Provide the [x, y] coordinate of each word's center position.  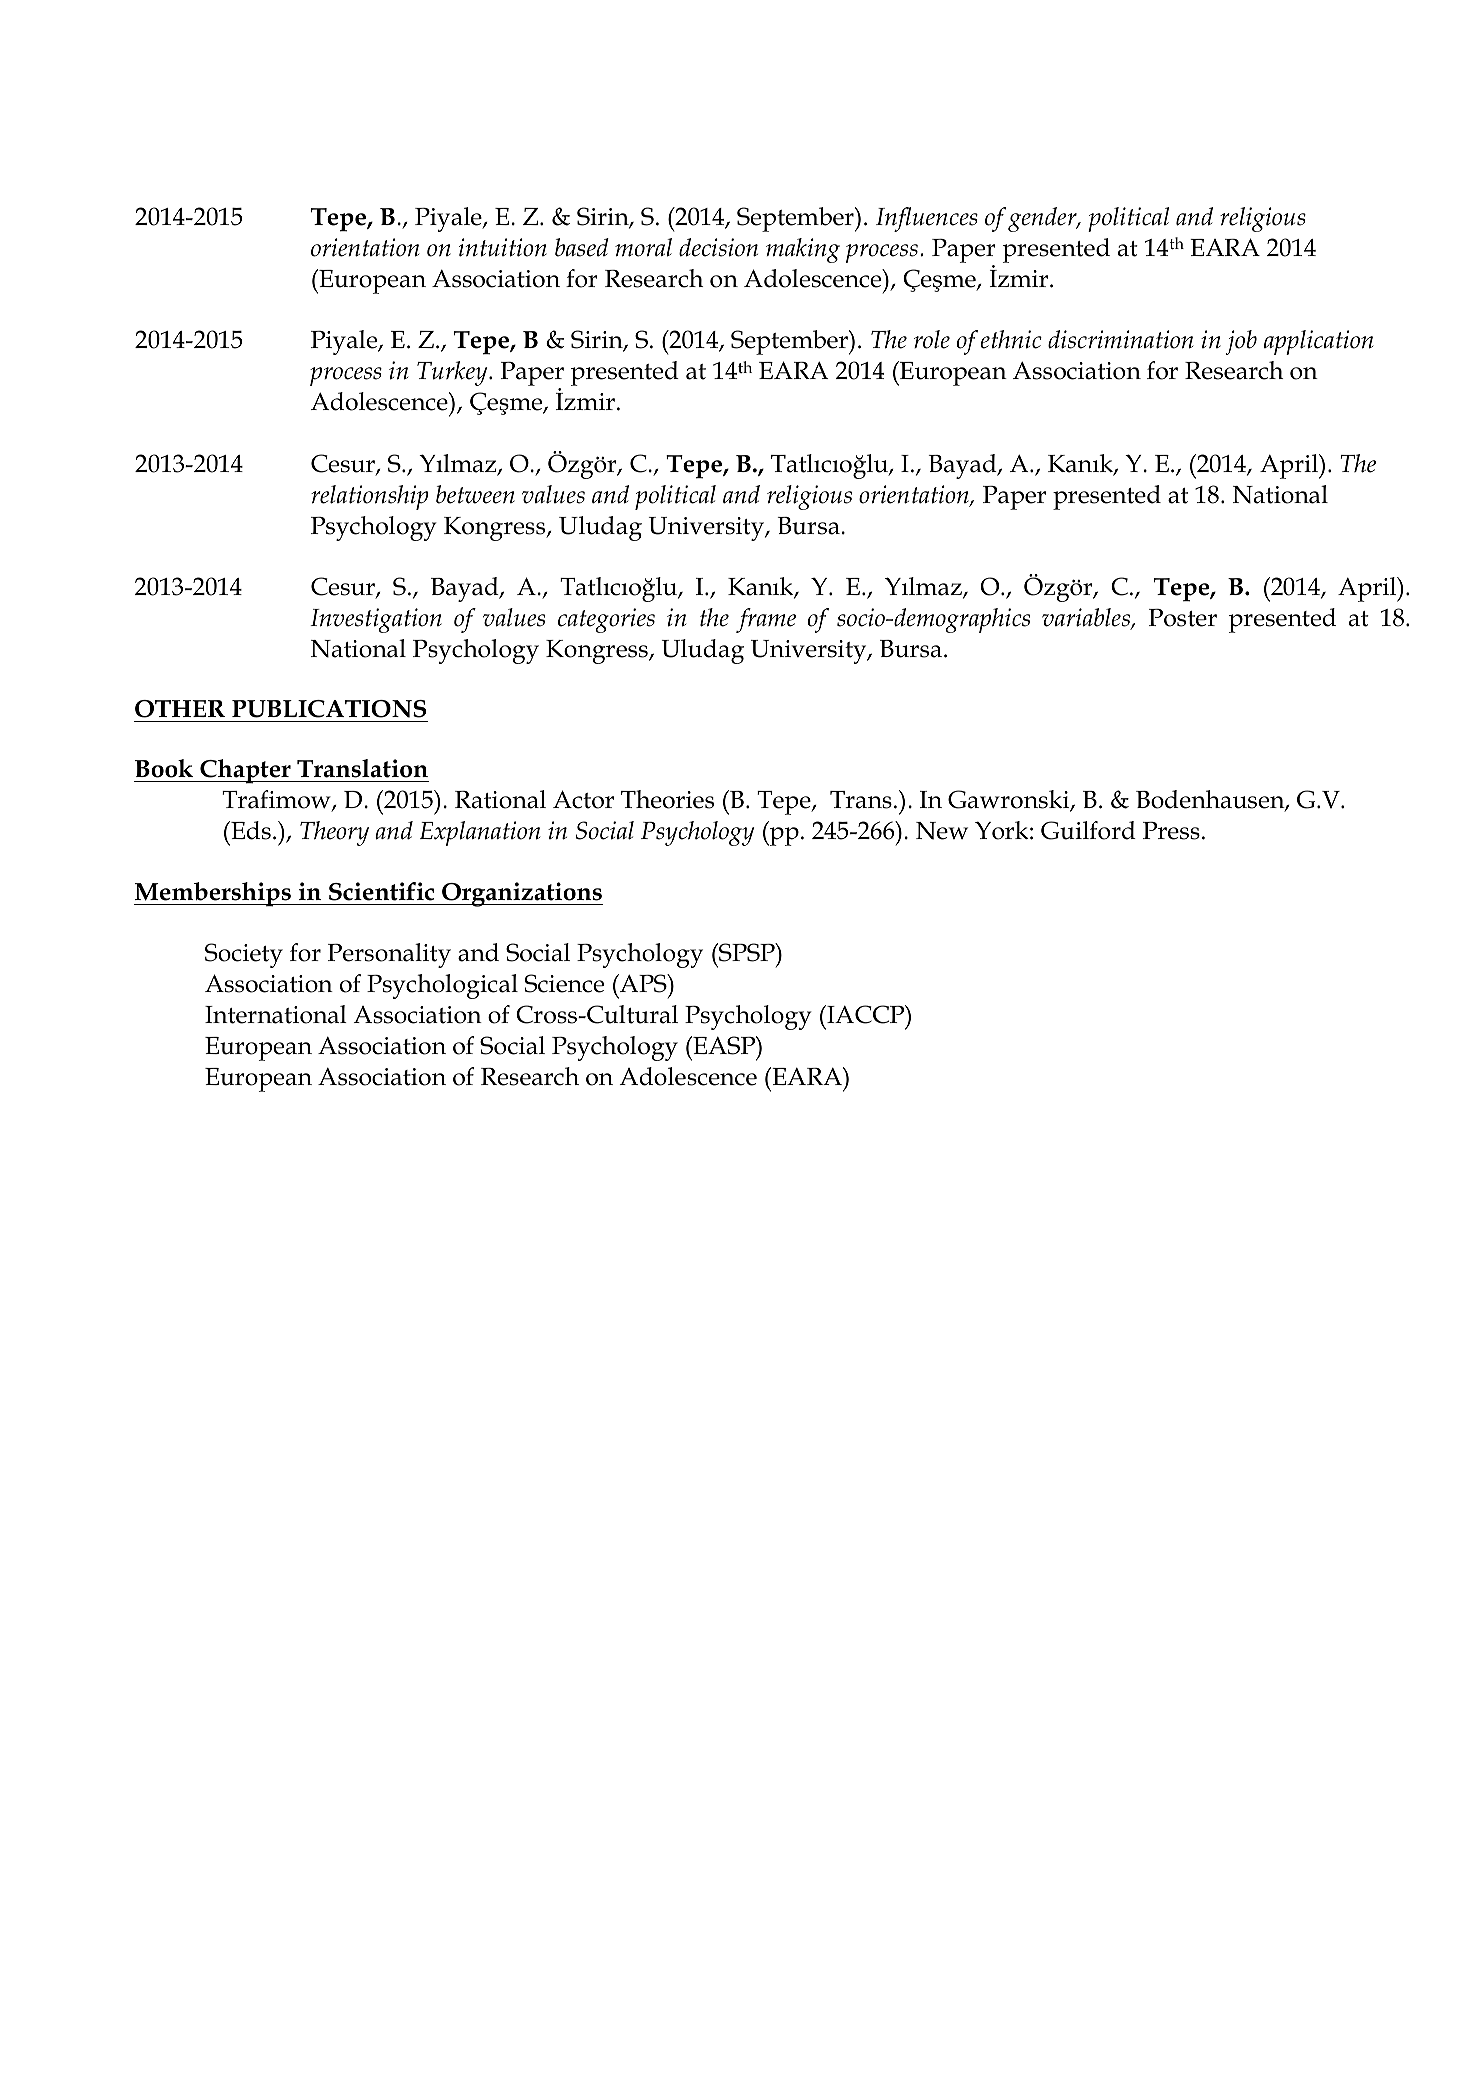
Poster [1183, 618]
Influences [927, 219]
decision [718, 247]
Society [244, 955]
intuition [503, 247]
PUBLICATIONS [329, 709]
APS [643, 983]
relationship [370, 497]
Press [1171, 831]
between [475, 494]
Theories [667, 799]
